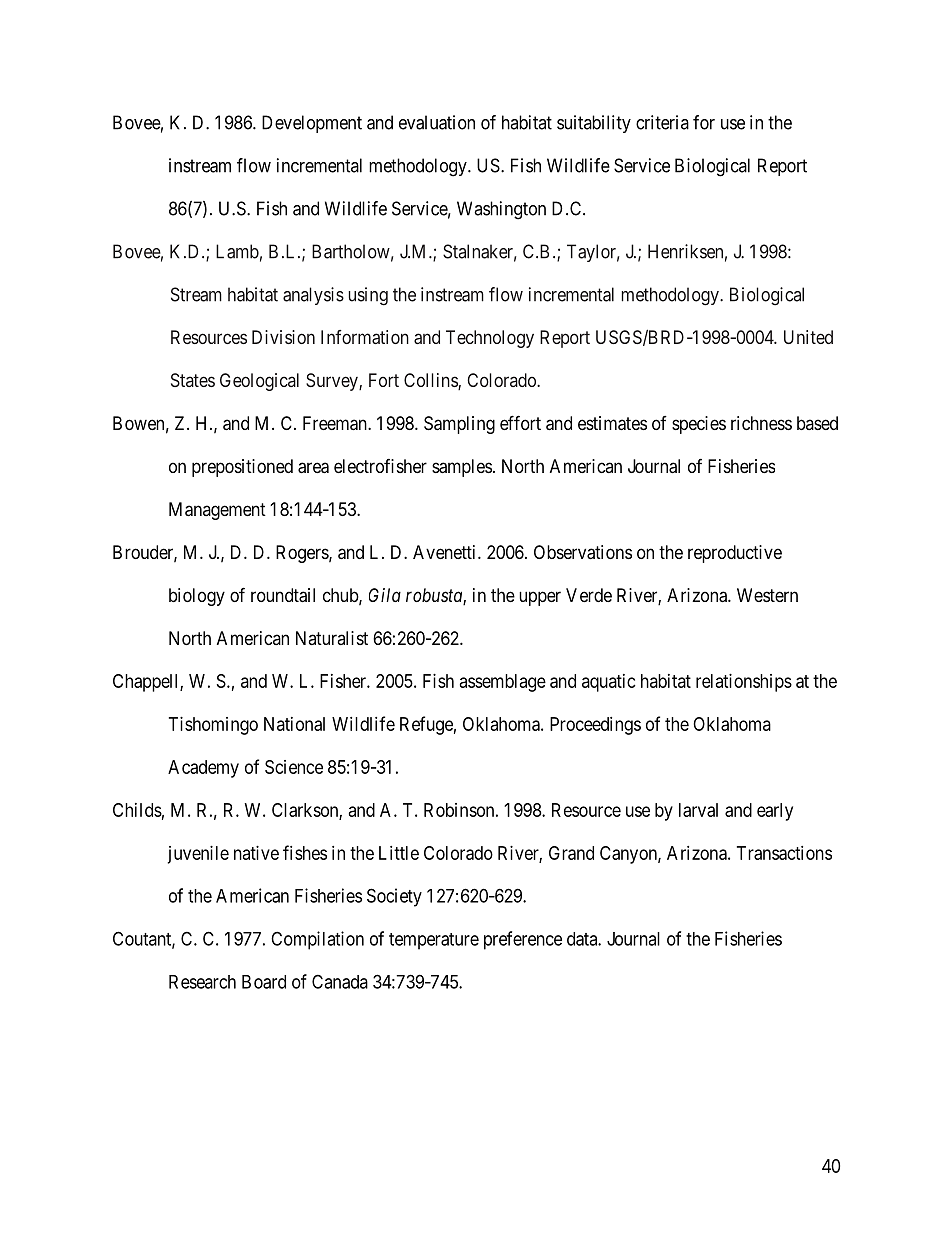  What do you see at coordinates (434, 941) in the screenshot?
I see `temperature` at bounding box center [434, 941].
